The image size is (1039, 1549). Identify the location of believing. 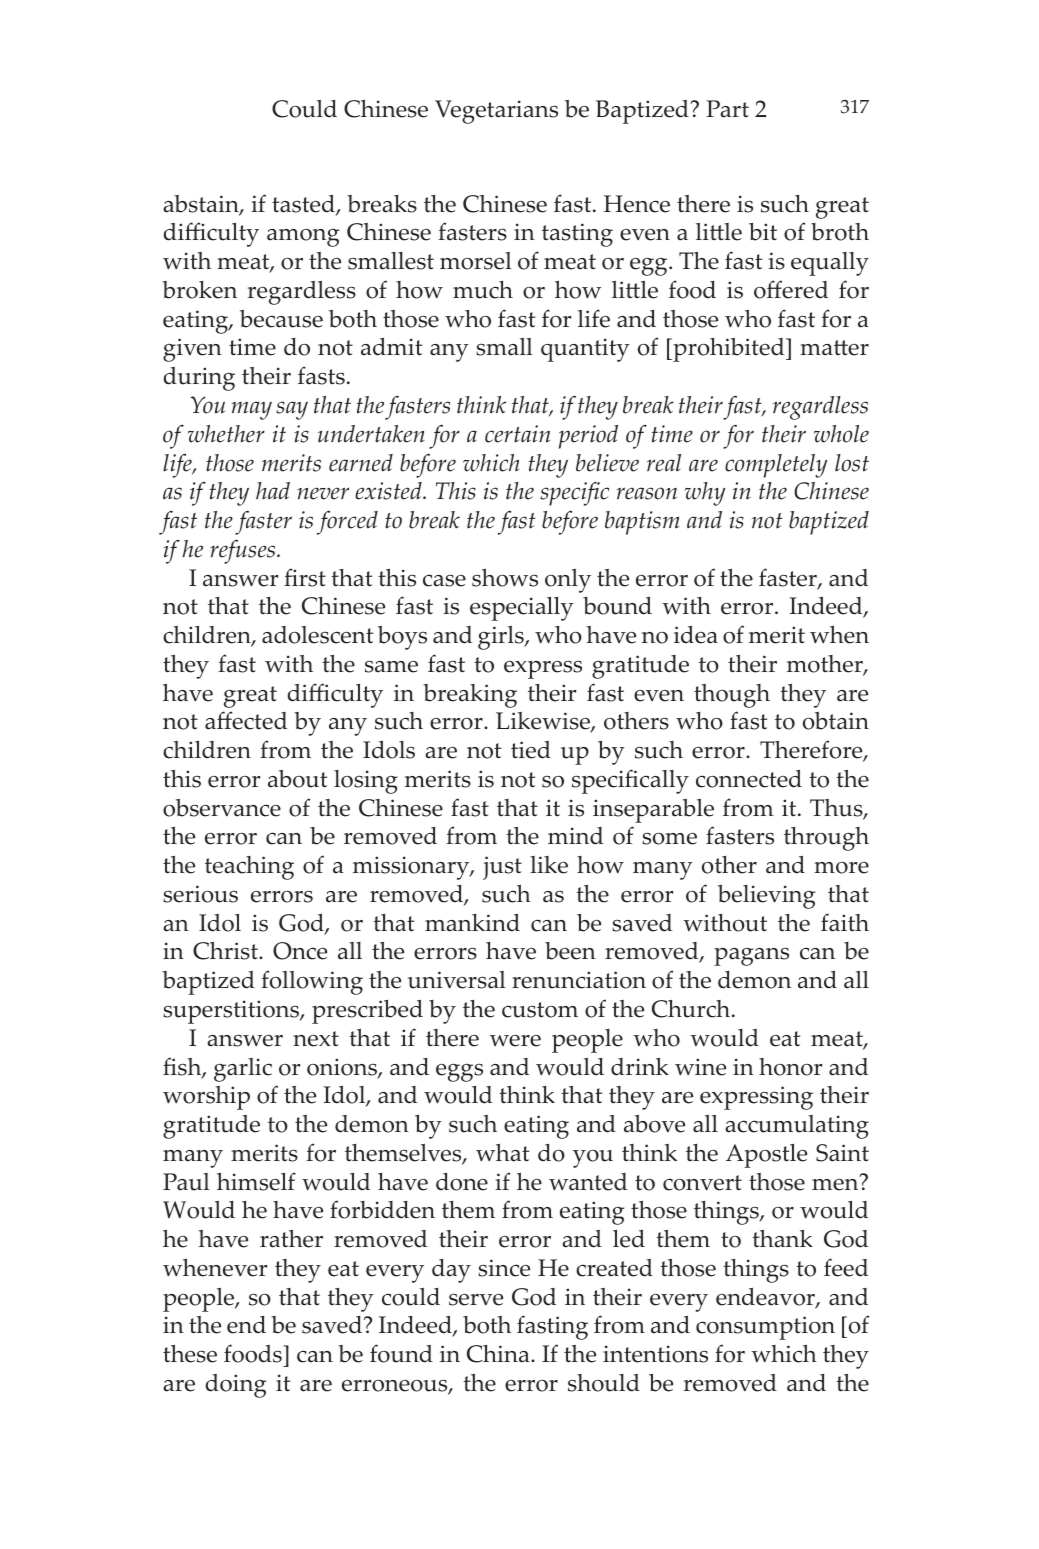
(766, 897).
